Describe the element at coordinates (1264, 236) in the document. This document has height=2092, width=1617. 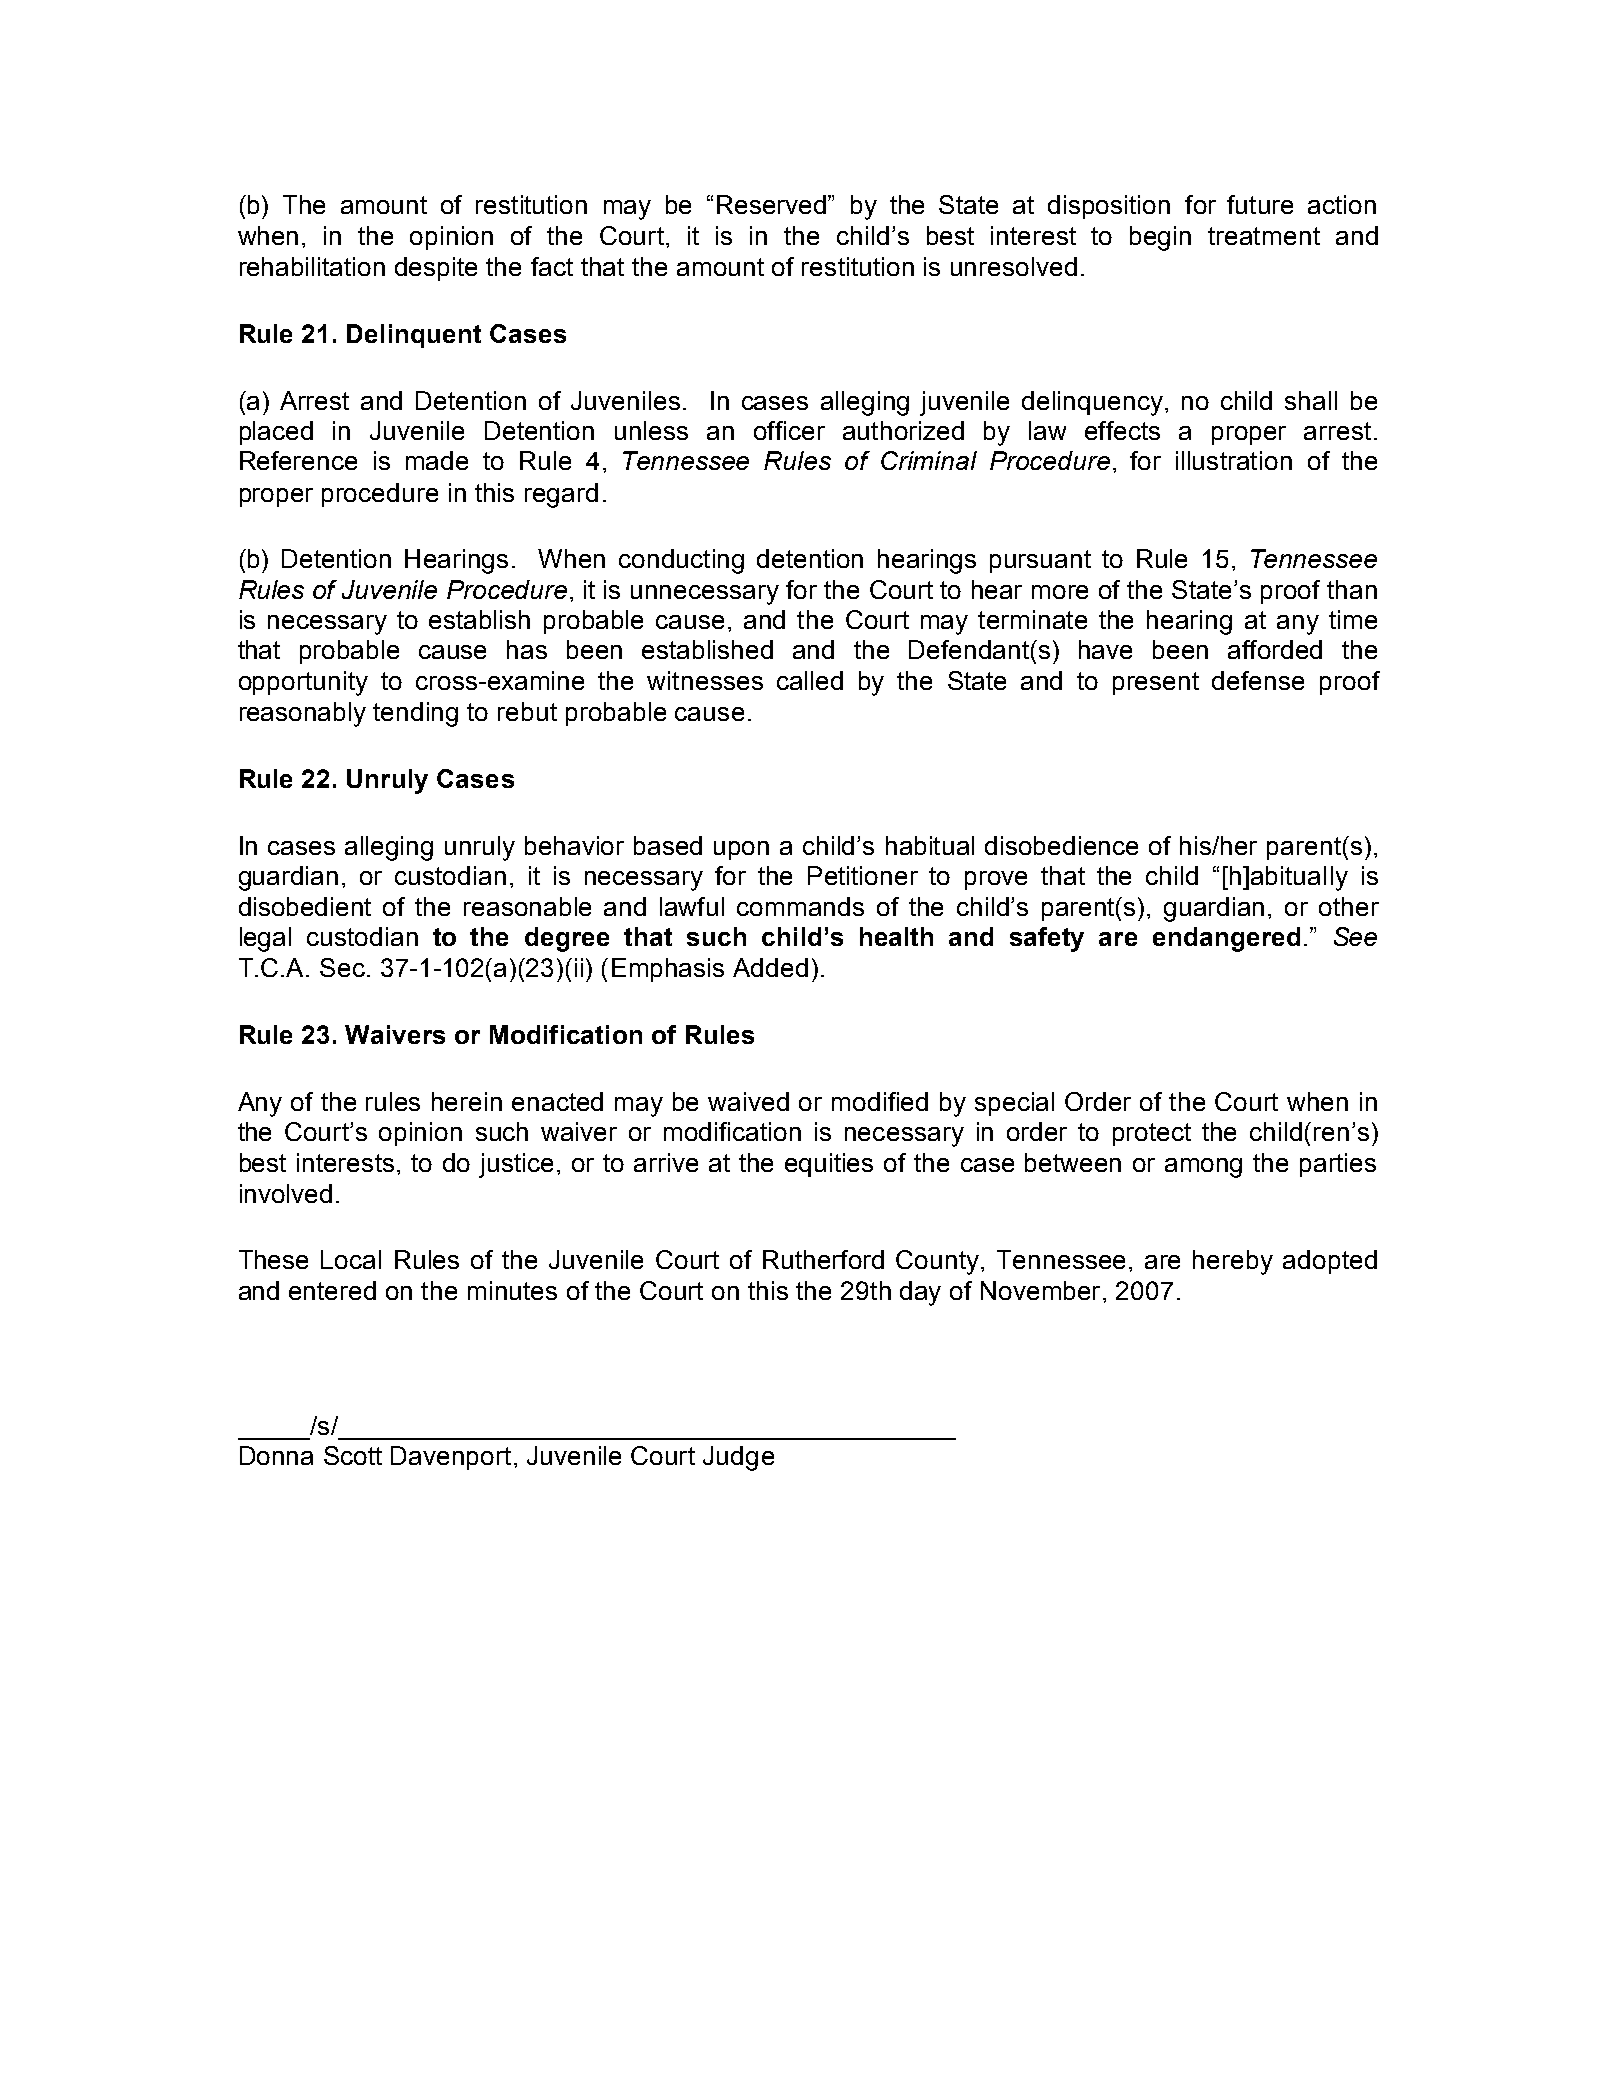
I see `treatment` at that location.
